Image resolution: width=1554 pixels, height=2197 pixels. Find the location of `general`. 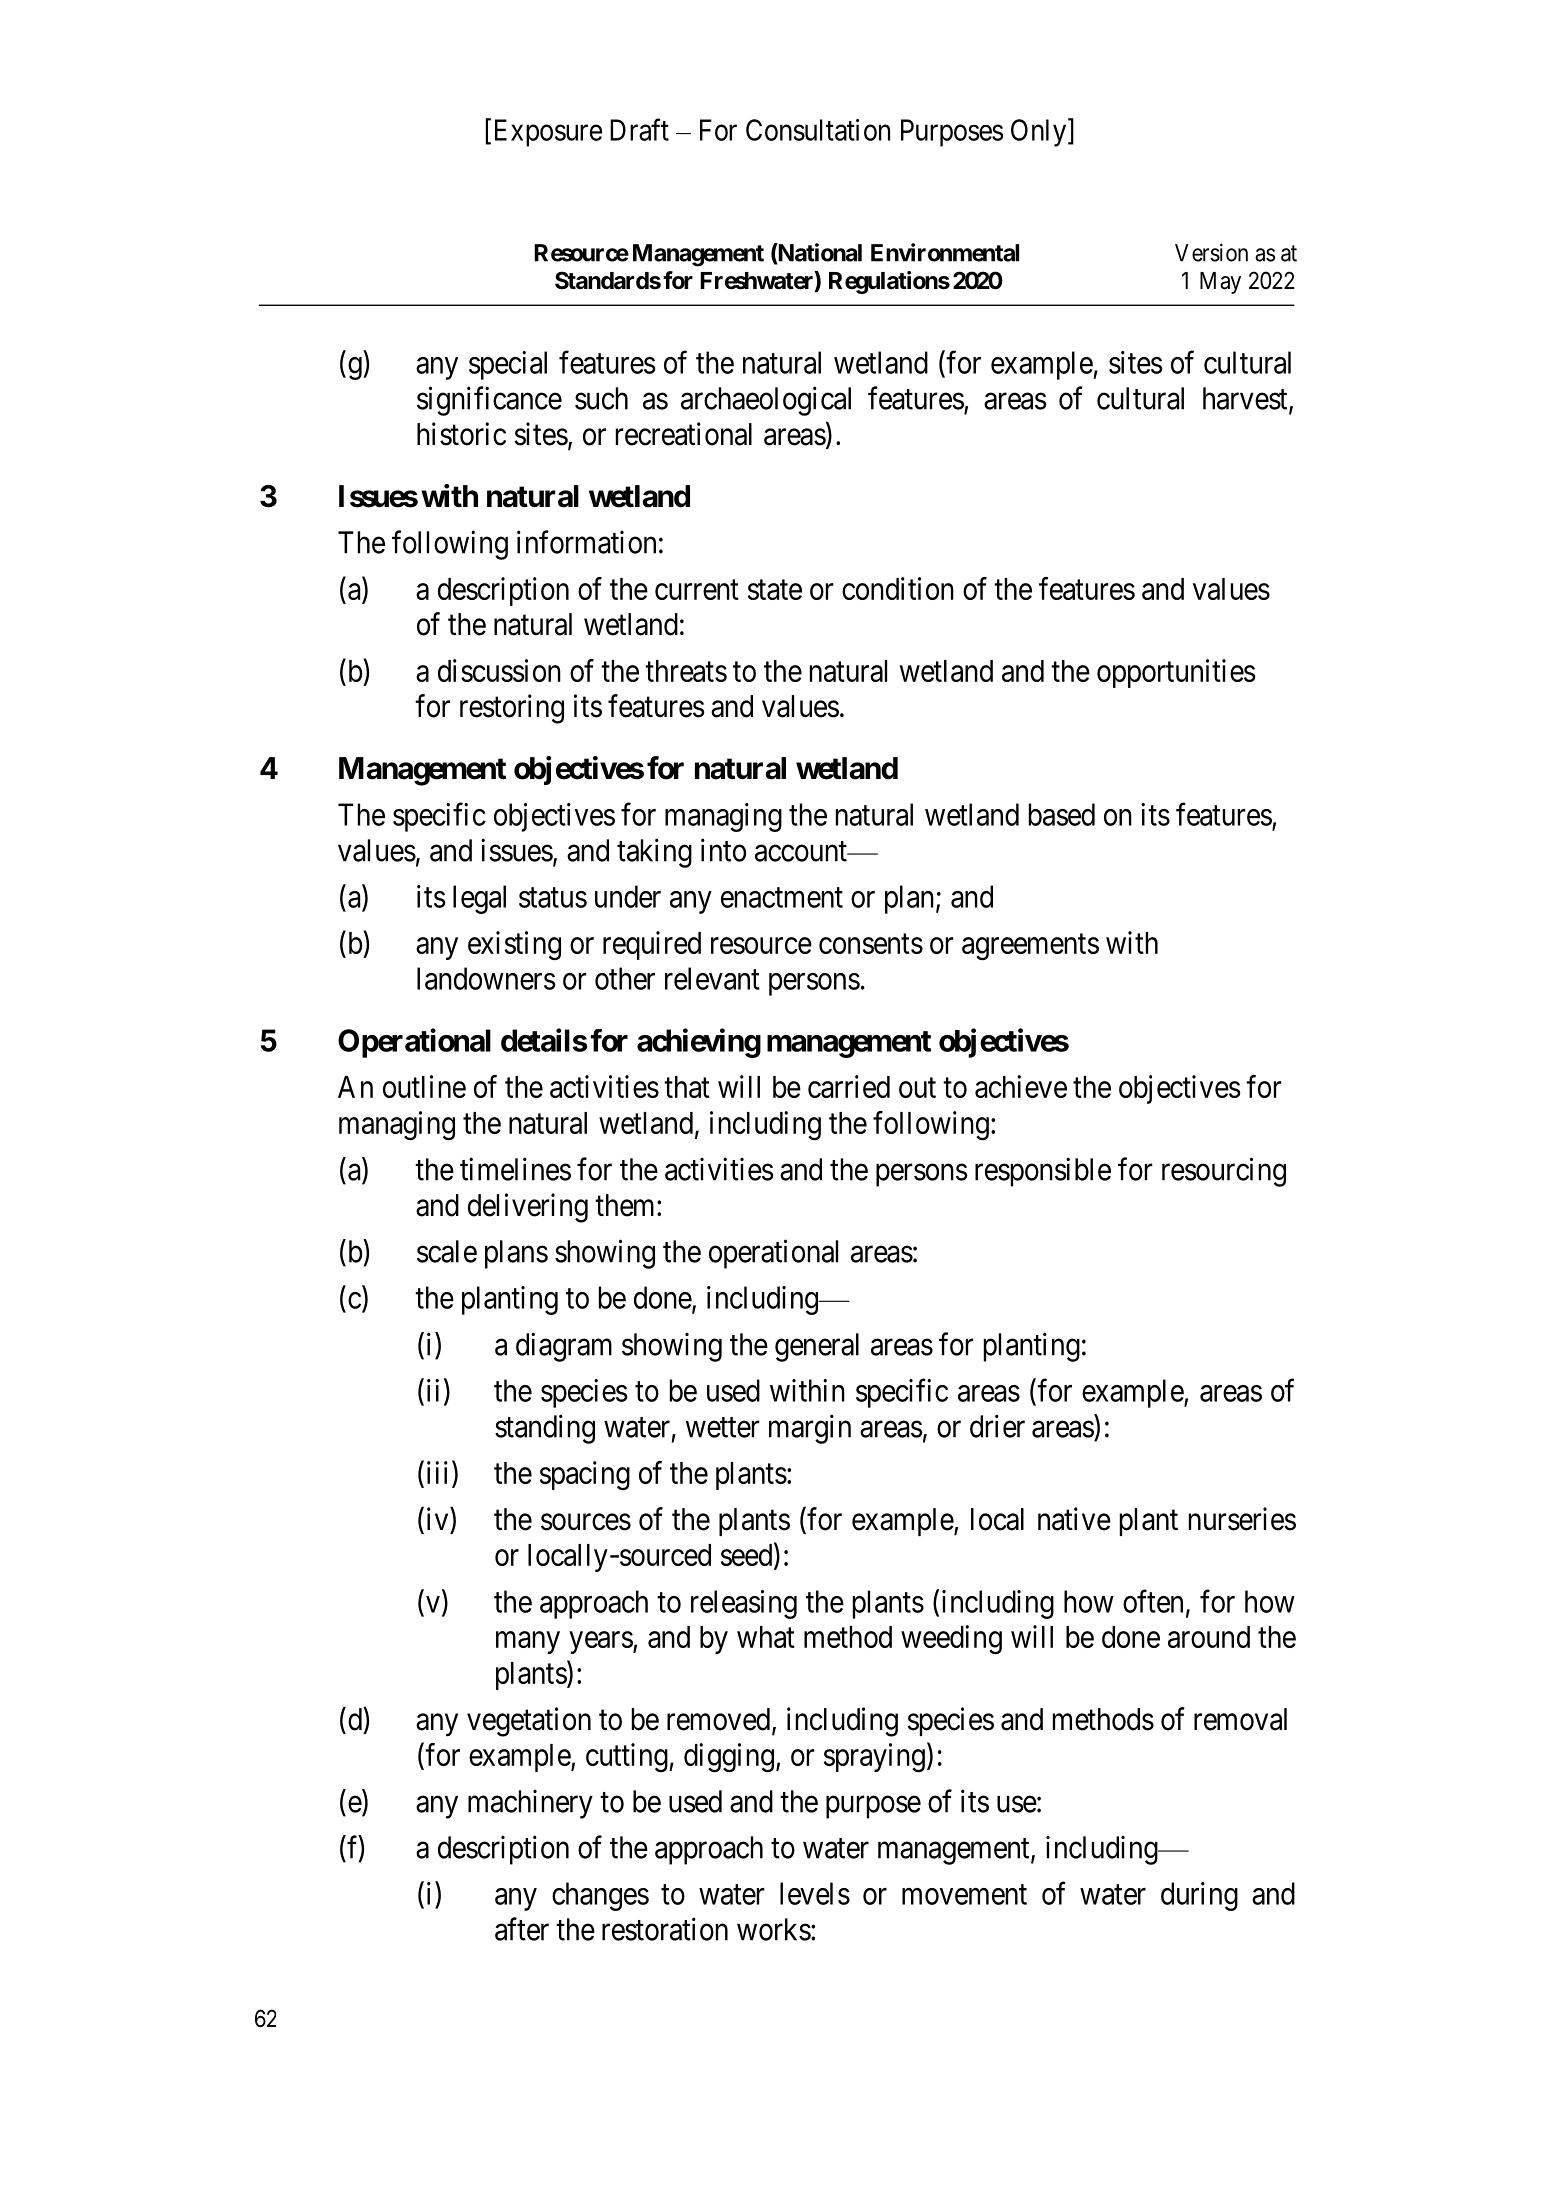

general is located at coordinates (817, 1347).
